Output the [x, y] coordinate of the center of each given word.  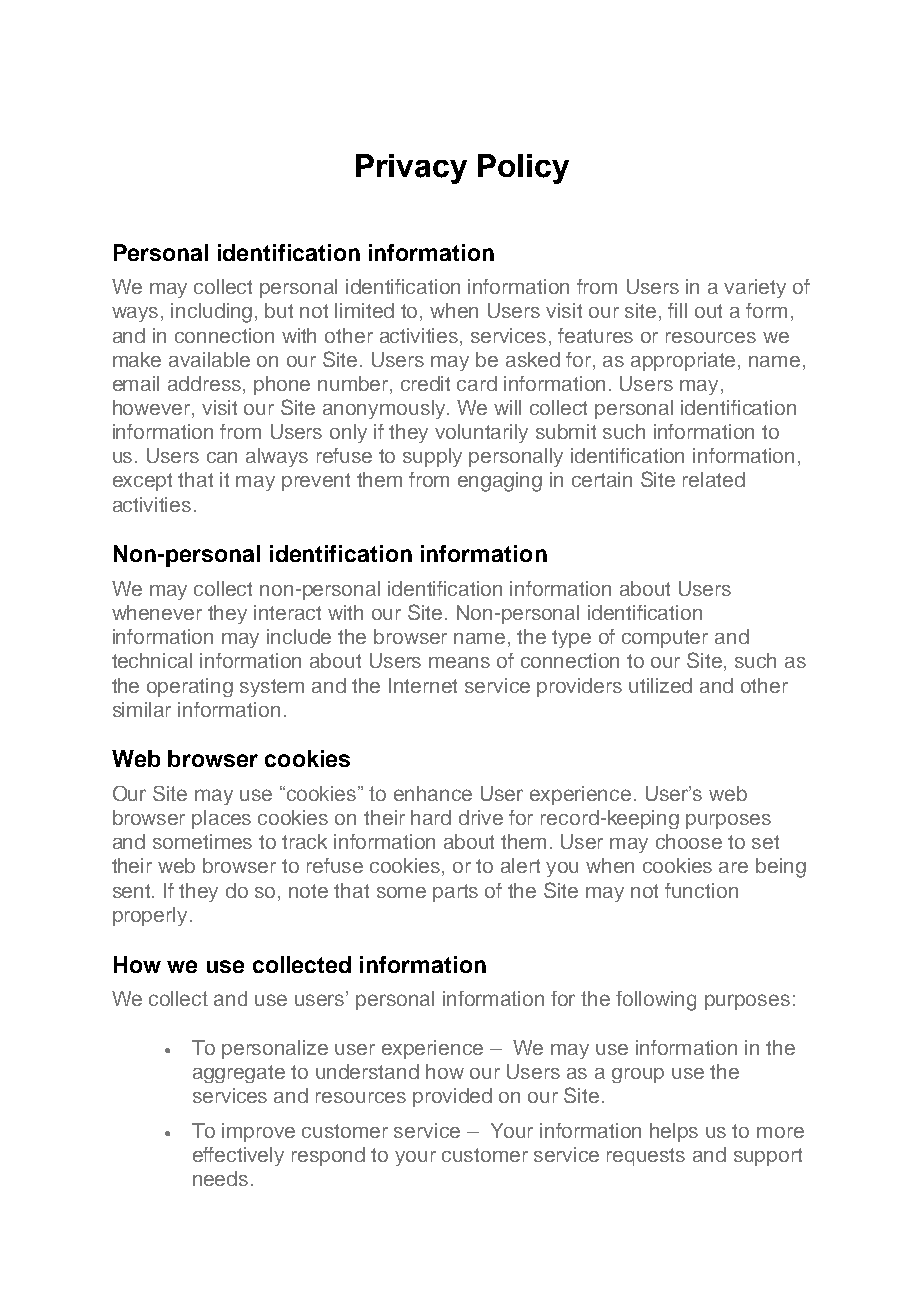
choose [689, 841]
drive [481, 817]
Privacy [411, 169]
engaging [500, 482]
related [714, 479]
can [222, 457]
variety [755, 288]
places [221, 819]
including [211, 313]
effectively [238, 1156]
